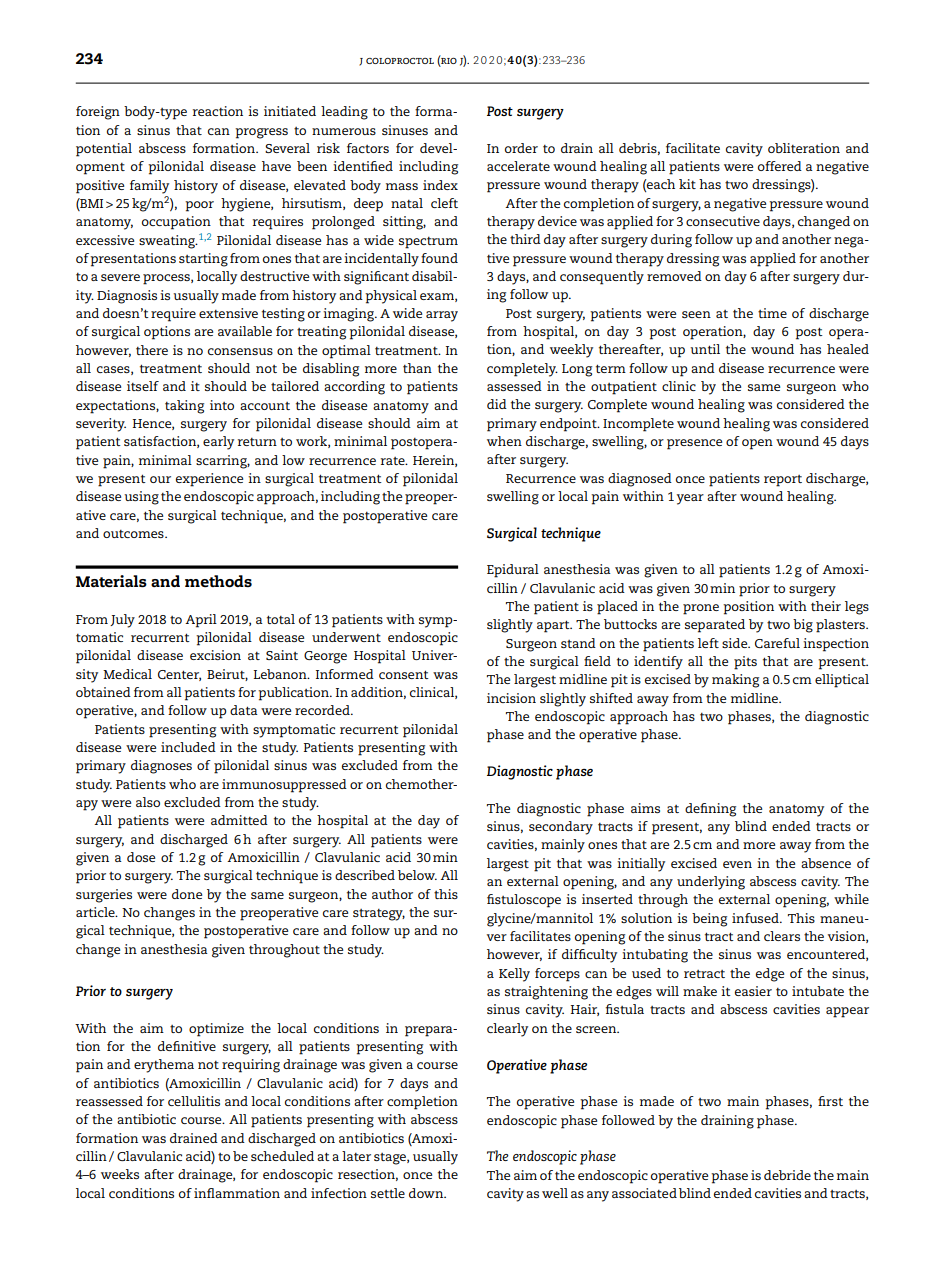 The height and width of the document is (1270, 952). Describe the element at coordinates (417, 875) in the document. I see `below` at that location.
